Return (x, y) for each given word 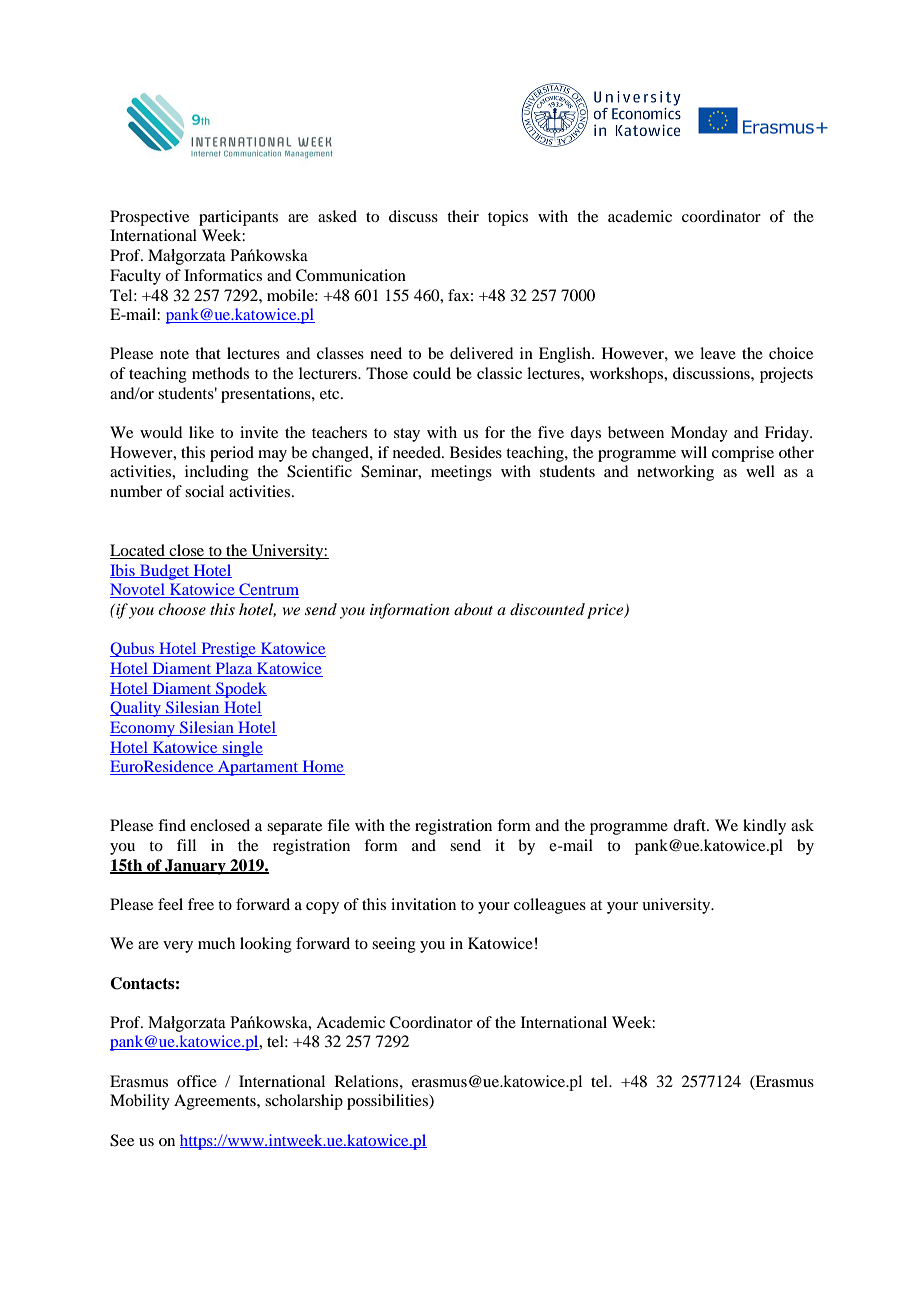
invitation (423, 904)
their (463, 216)
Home (323, 767)
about (473, 609)
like (201, 432)
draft (690, 825)
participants (238, 218)
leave (718, 353)
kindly (764, 827)
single (241, 749)
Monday (699, 434)
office (197, 1081)
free (201, 904)
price (606, 611)
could (432, 373)
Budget (165, 572)
